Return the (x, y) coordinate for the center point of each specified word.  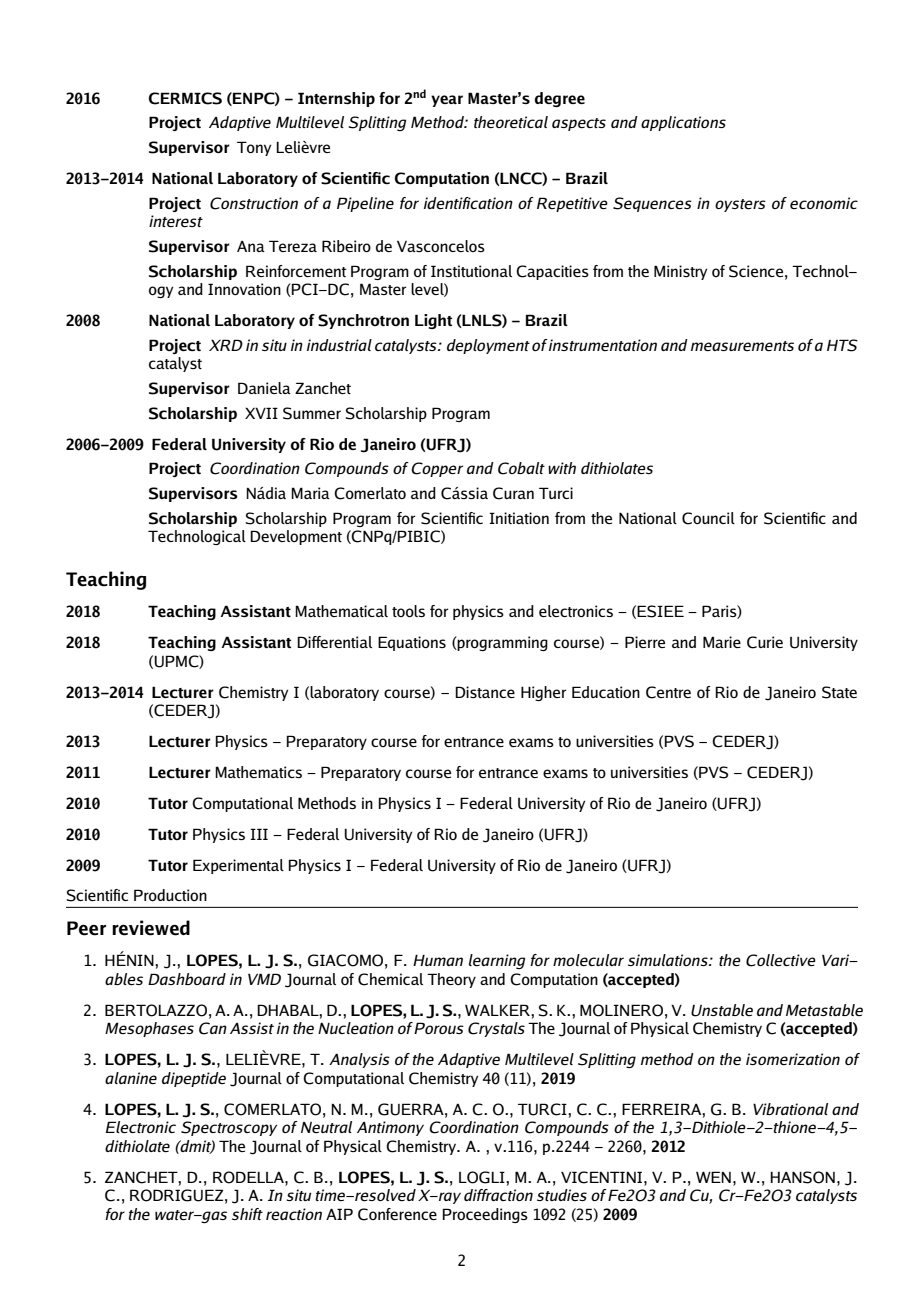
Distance (485, 692)
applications (683, 123)
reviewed (151, 928)
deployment (488, 346)
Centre (668, 692)
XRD (226, 345)
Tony (254, 148)
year (447, 101)
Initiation (519, 518)
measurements (742, 346)
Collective (781, 960)
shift (247, 1214)
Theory (451, 980)
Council (708, 518)
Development (296, 537)
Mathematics (258, 772)
